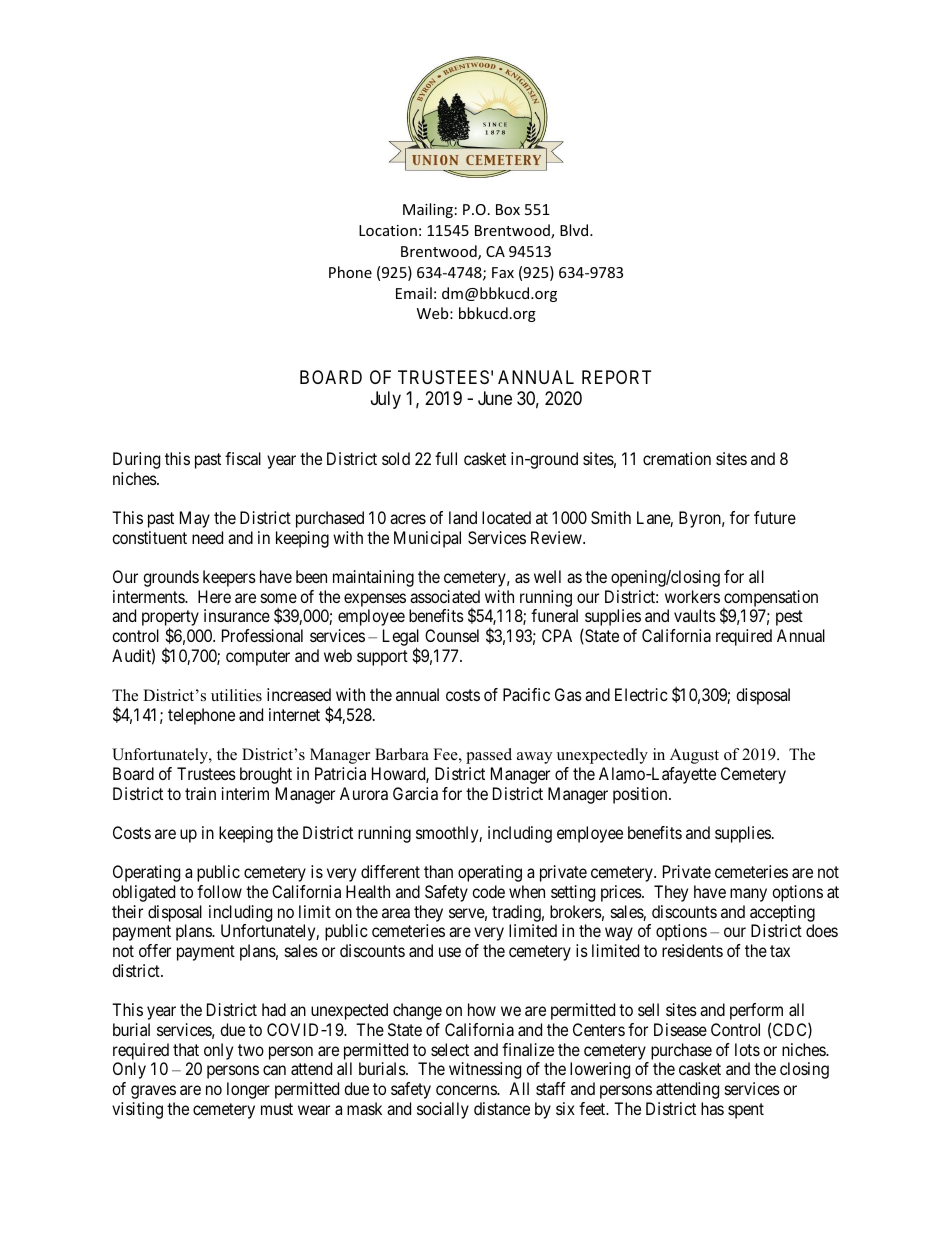  What do you see at coordinates (388, 230) in the screenshot?
I see `Location` at bounding box center [388, 230].
